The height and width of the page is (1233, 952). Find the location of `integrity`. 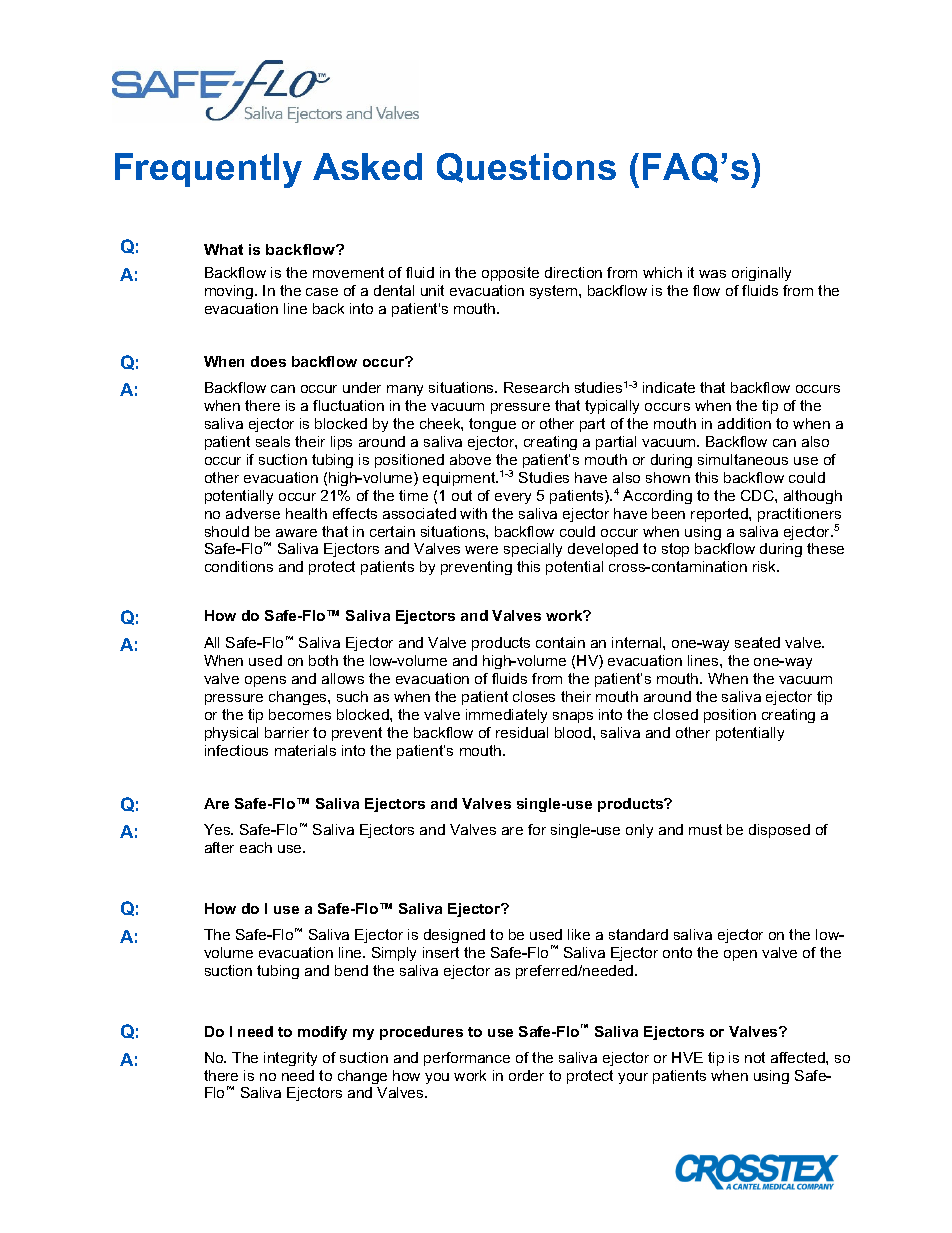

integrity is located at coordinates (290, 1059).
